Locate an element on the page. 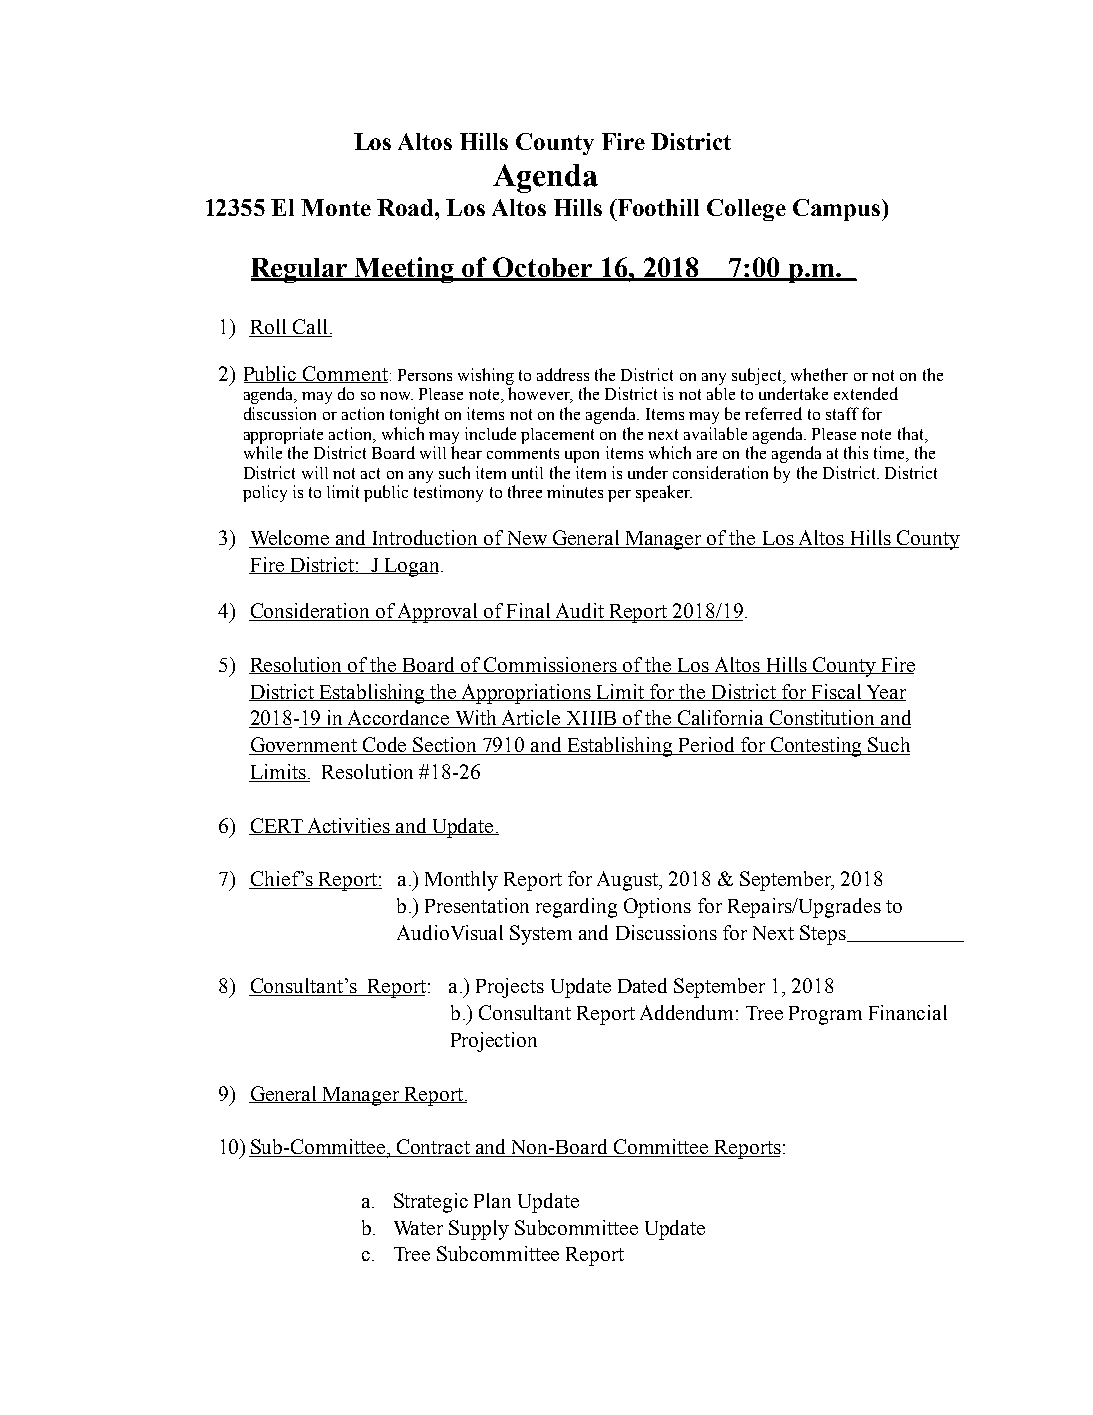 The image size is (1093, 1415). regarding is located at coordinates (576, 908).
